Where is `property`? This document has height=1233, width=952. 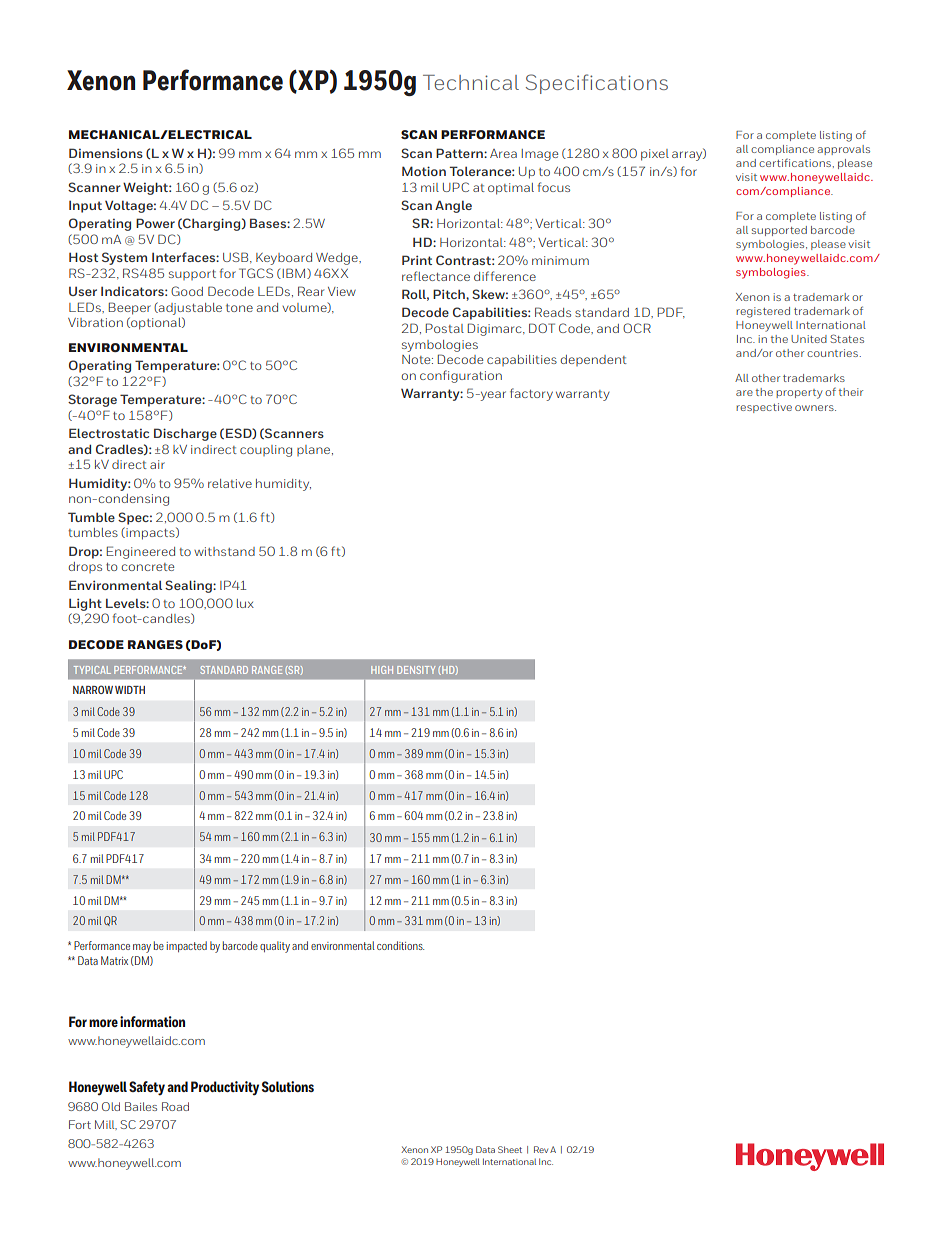 property is located at coordinates (799, 394).
